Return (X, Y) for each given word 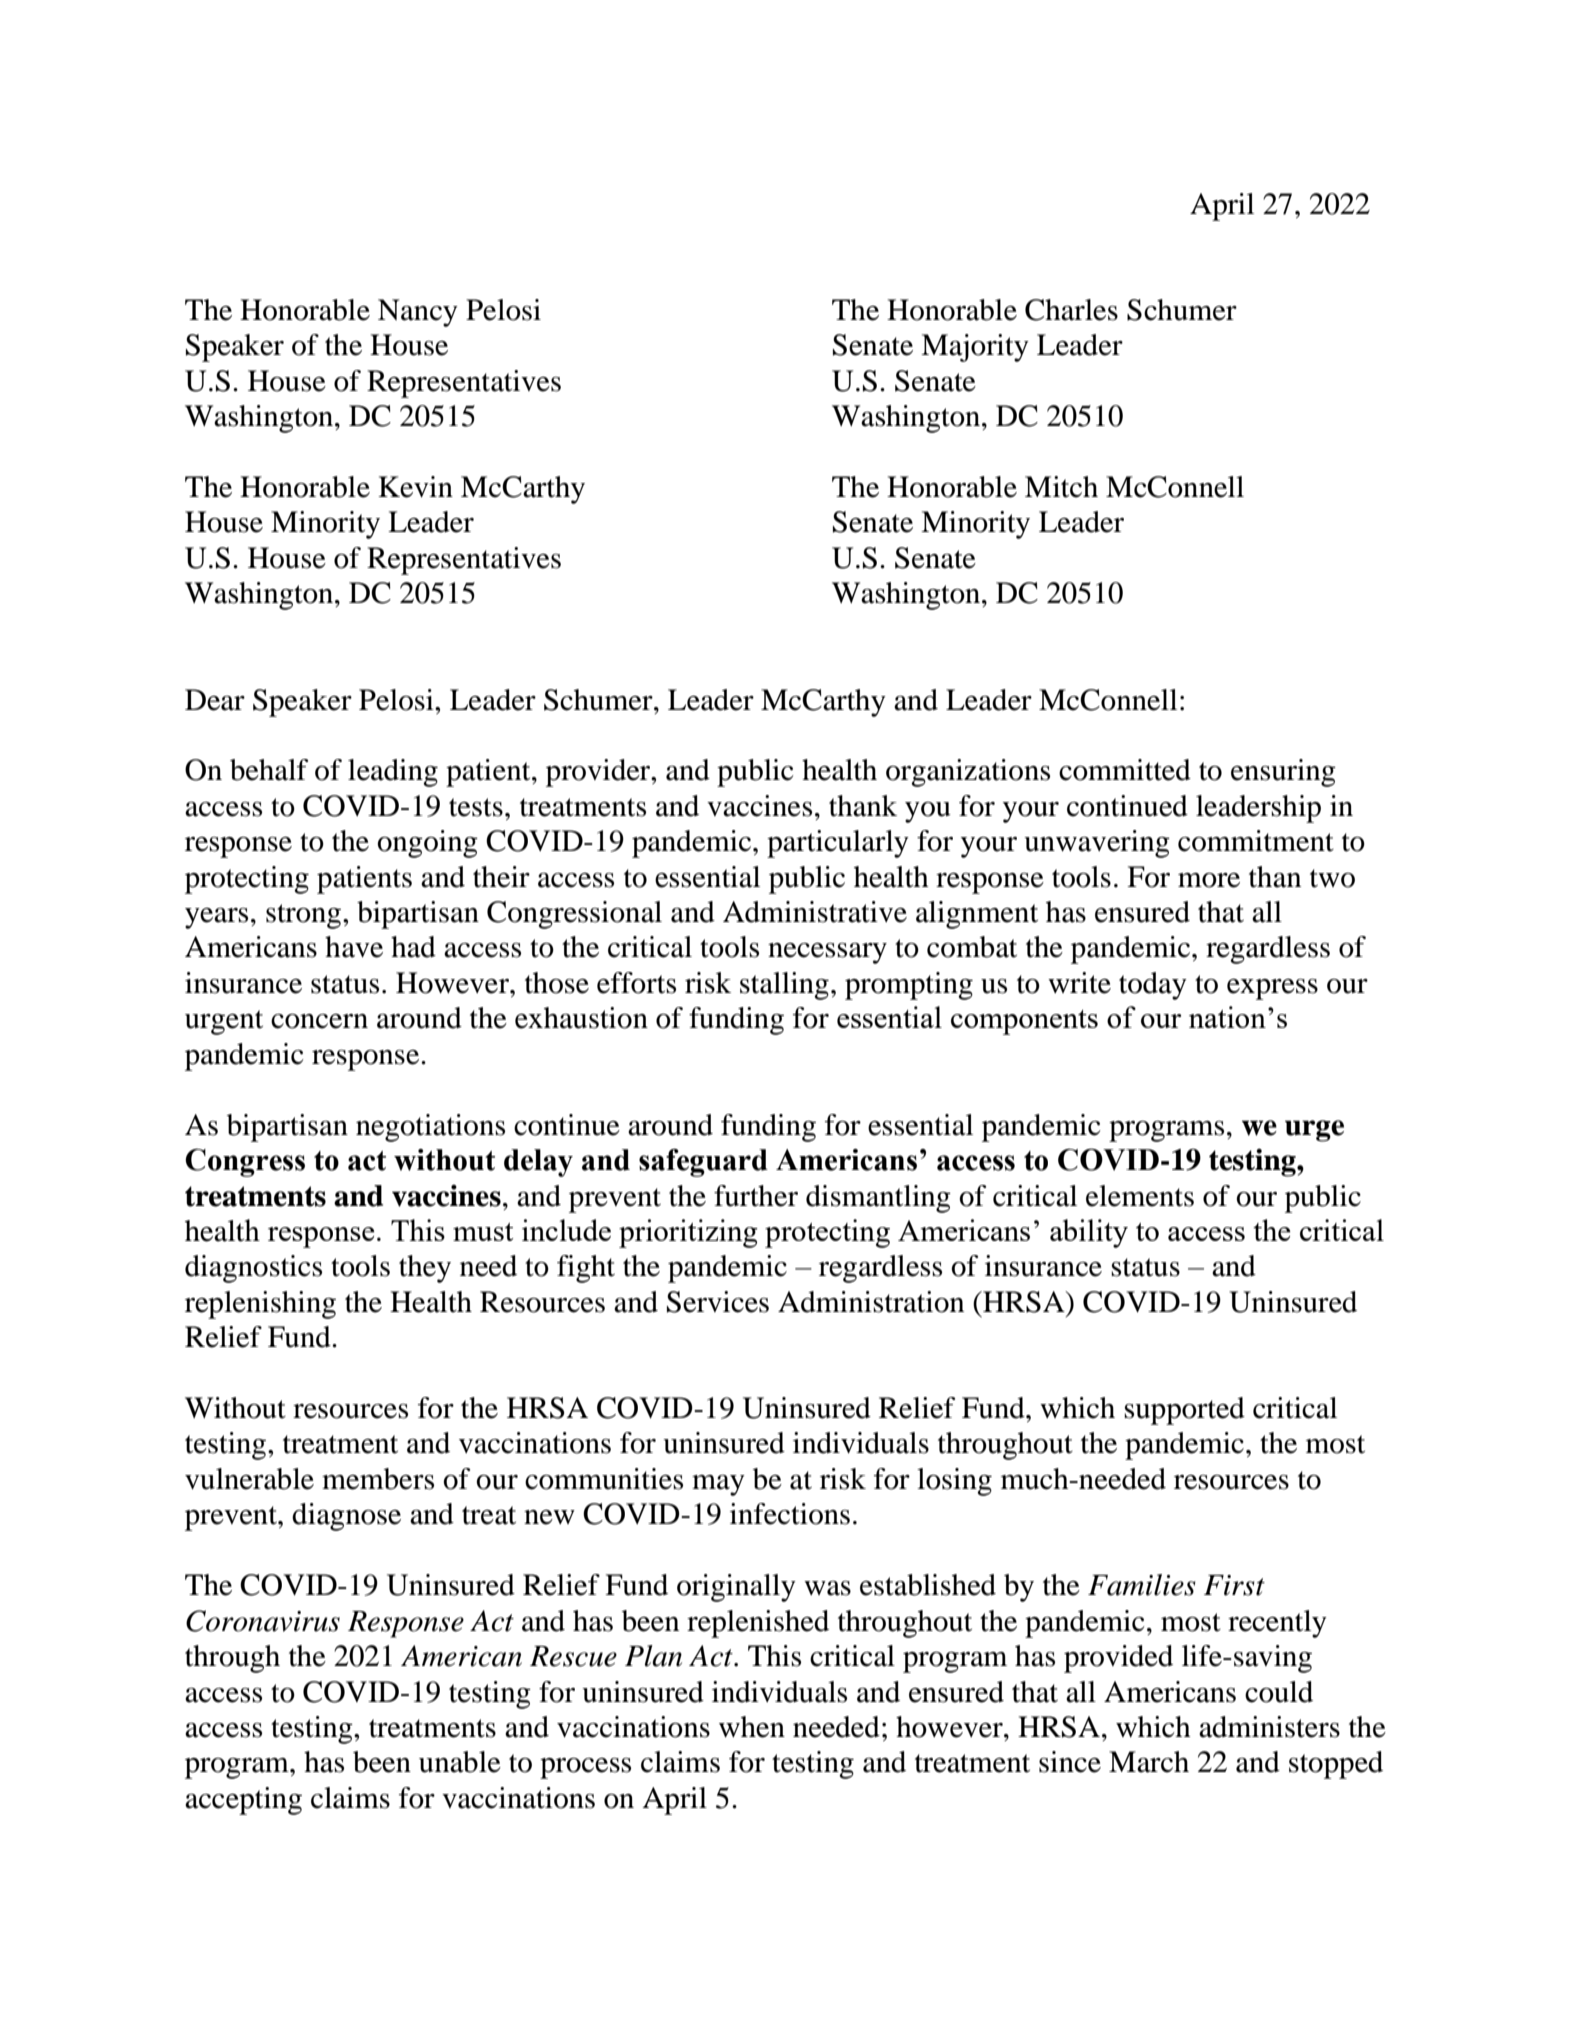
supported (1184, 1411)
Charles (1071, 310)
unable (460, 1762)
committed (1125, 770)
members (378, 1479)
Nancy (418, 313)
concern (319, 1021)
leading (393, 773)
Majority (975, 348)
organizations (968, 773)
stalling (784, 986)
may (718, 1485)
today (1153, 986)
